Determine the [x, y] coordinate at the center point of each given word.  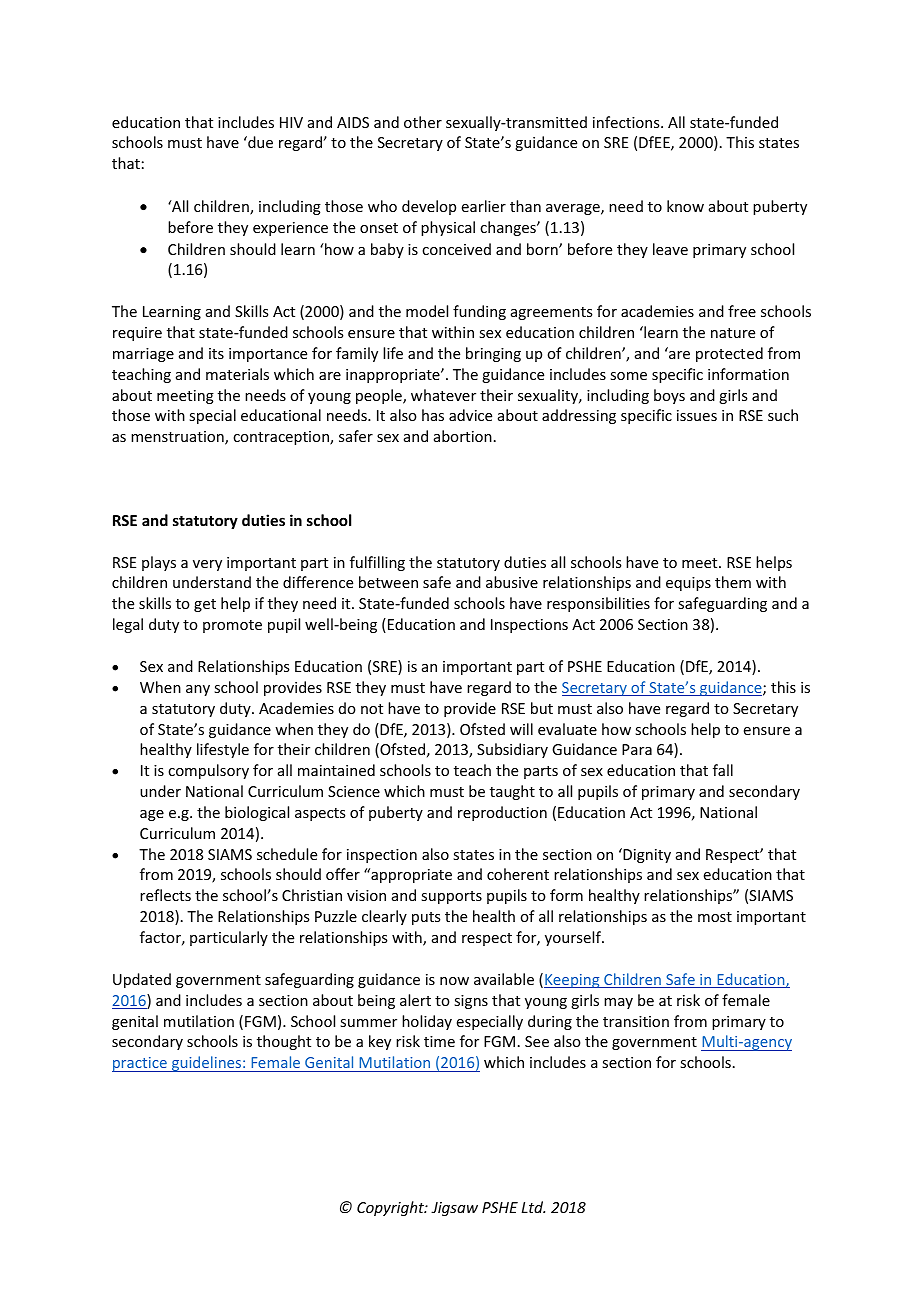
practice [140, 1064]
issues [697, 415]
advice [470, 415]
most [715, 917]
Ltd [533, 1207]
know [685, 206]
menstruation [178, 438]
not [372, 709]
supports [451, 897]
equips [688, 584]
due [259, 142]
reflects [165, 895]
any [198, 690]
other [423, 122]
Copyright [392, 1208]
